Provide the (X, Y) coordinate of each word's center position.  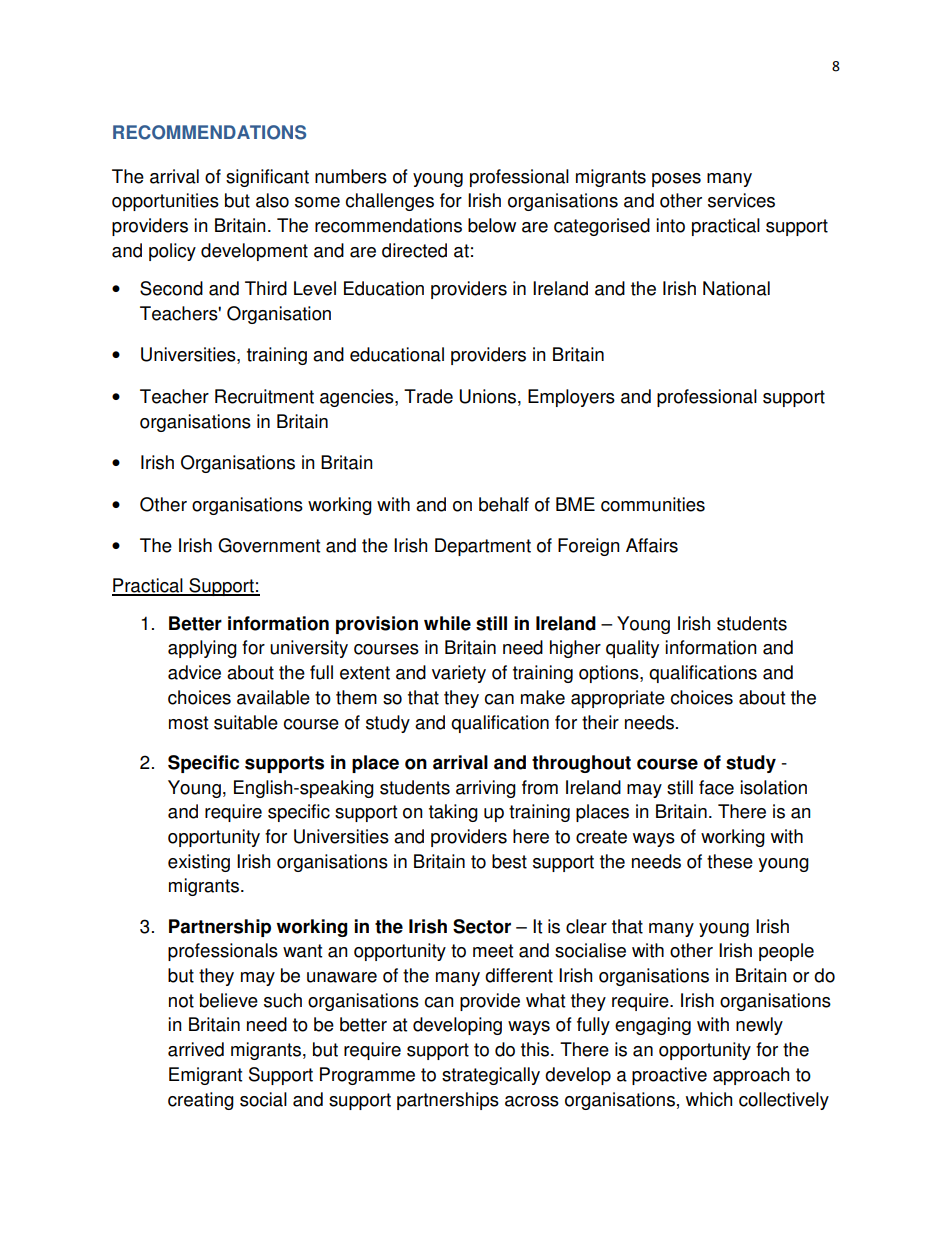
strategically (491, 1076)
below (492, 225)
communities (653, 504)
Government (269, 545)
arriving (486, 789)
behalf (504, 504)
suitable (246, 722)
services (741, 200)
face (716, 787)
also (272, 200)
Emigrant (205, 1076)
